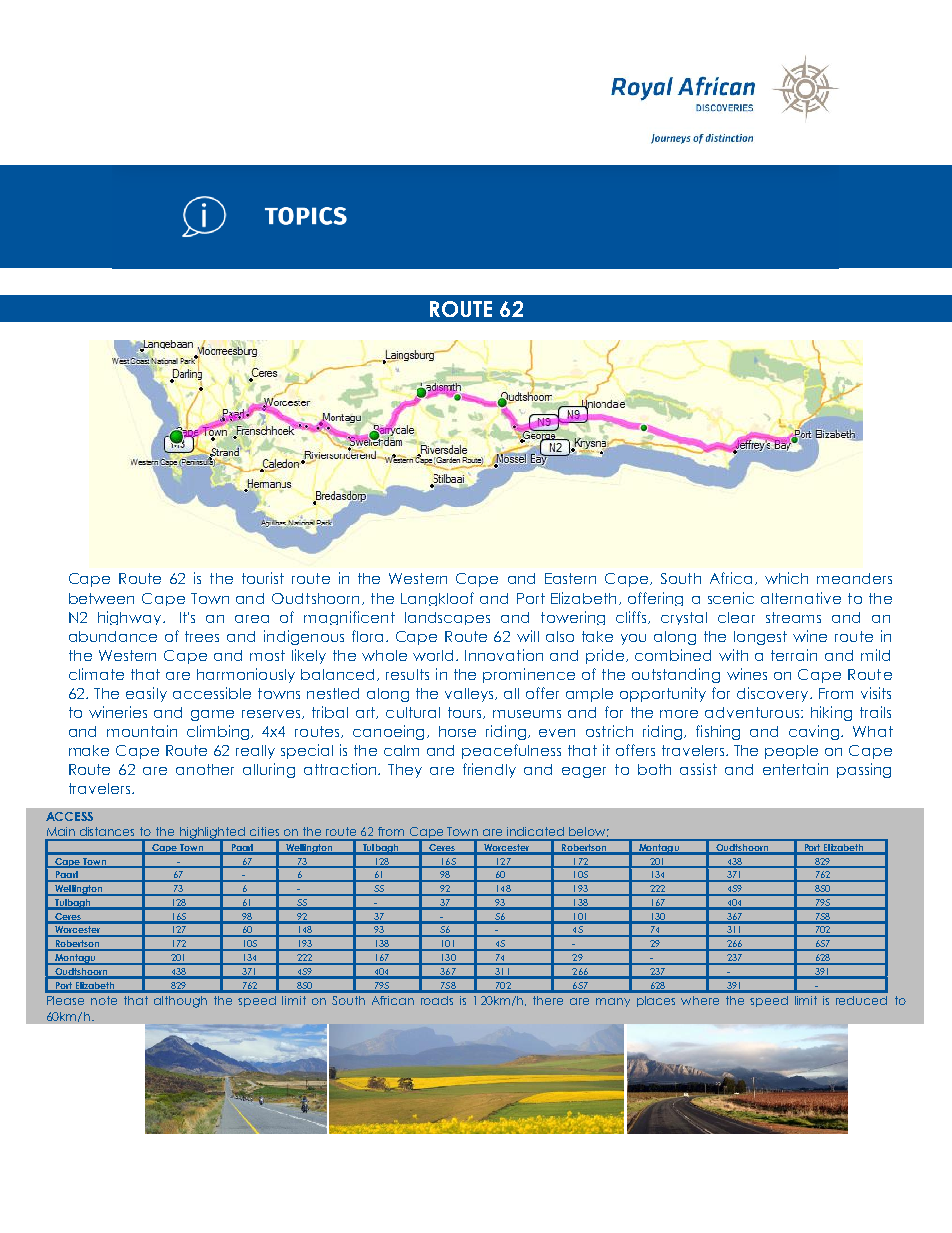 The width and height of the image is (952, 1233). Describe the element at coordinates (801, 598) in the image. I see `alternative` at that location.
